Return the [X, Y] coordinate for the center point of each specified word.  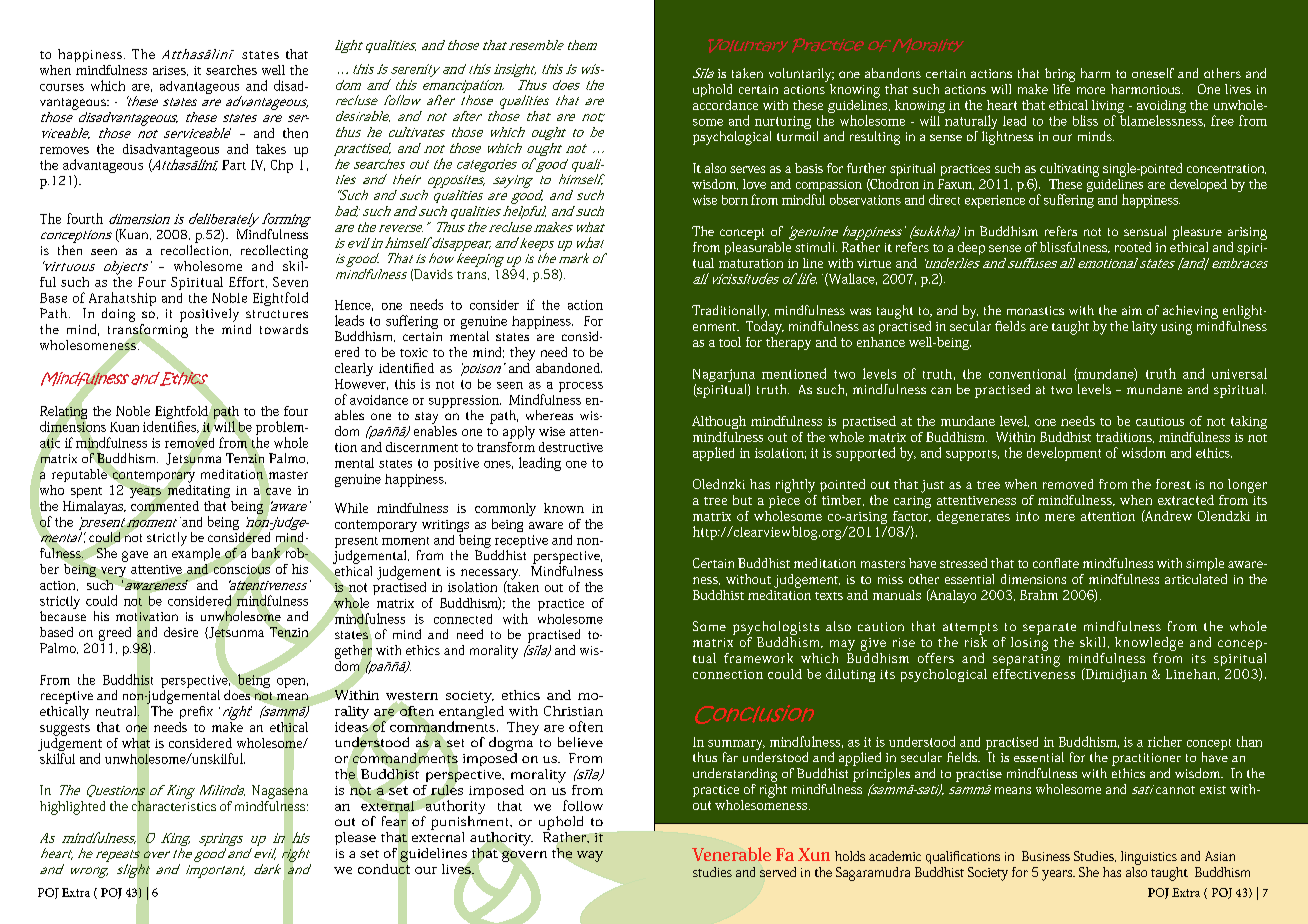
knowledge [1149, 644]
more [1091, 90]
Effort [248, 282]
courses [62, 87]
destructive [571, 447]
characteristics [174, 806]
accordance [725, 105]
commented [165, 505]
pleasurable [759, 247]
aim [1132, 310]
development [1064, 454]
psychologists [776, 628]
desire [181, 632]
